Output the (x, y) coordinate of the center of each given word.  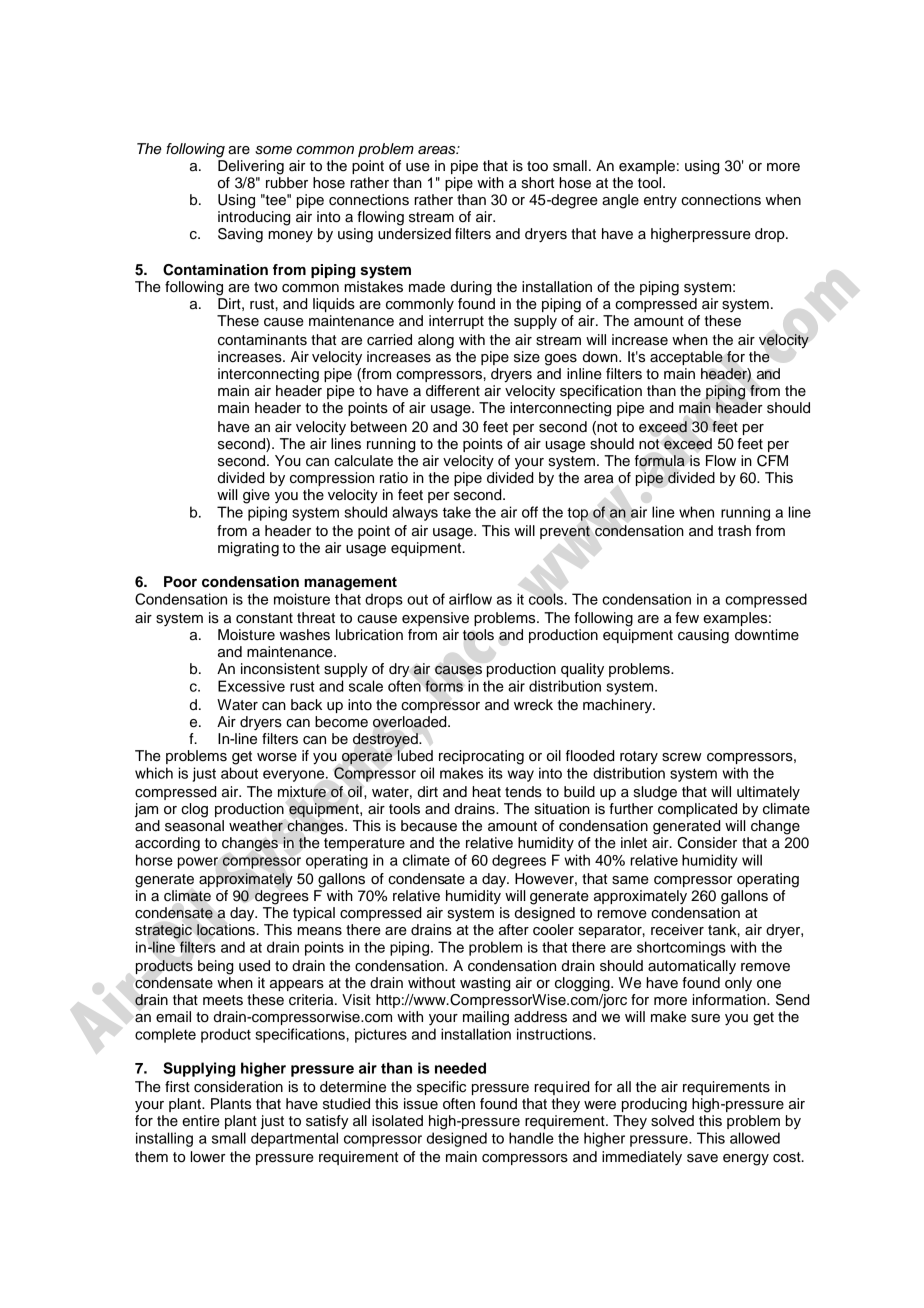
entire (201, 1121)
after (514, 930)
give (256, 496)
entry (660, 201)
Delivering (251, 167)
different (453, 391)
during (471, 288)
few (687, 618)
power (198, 863)
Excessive (251, 686)
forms (444, 686)
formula (660, 461)
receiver (677, 930)
